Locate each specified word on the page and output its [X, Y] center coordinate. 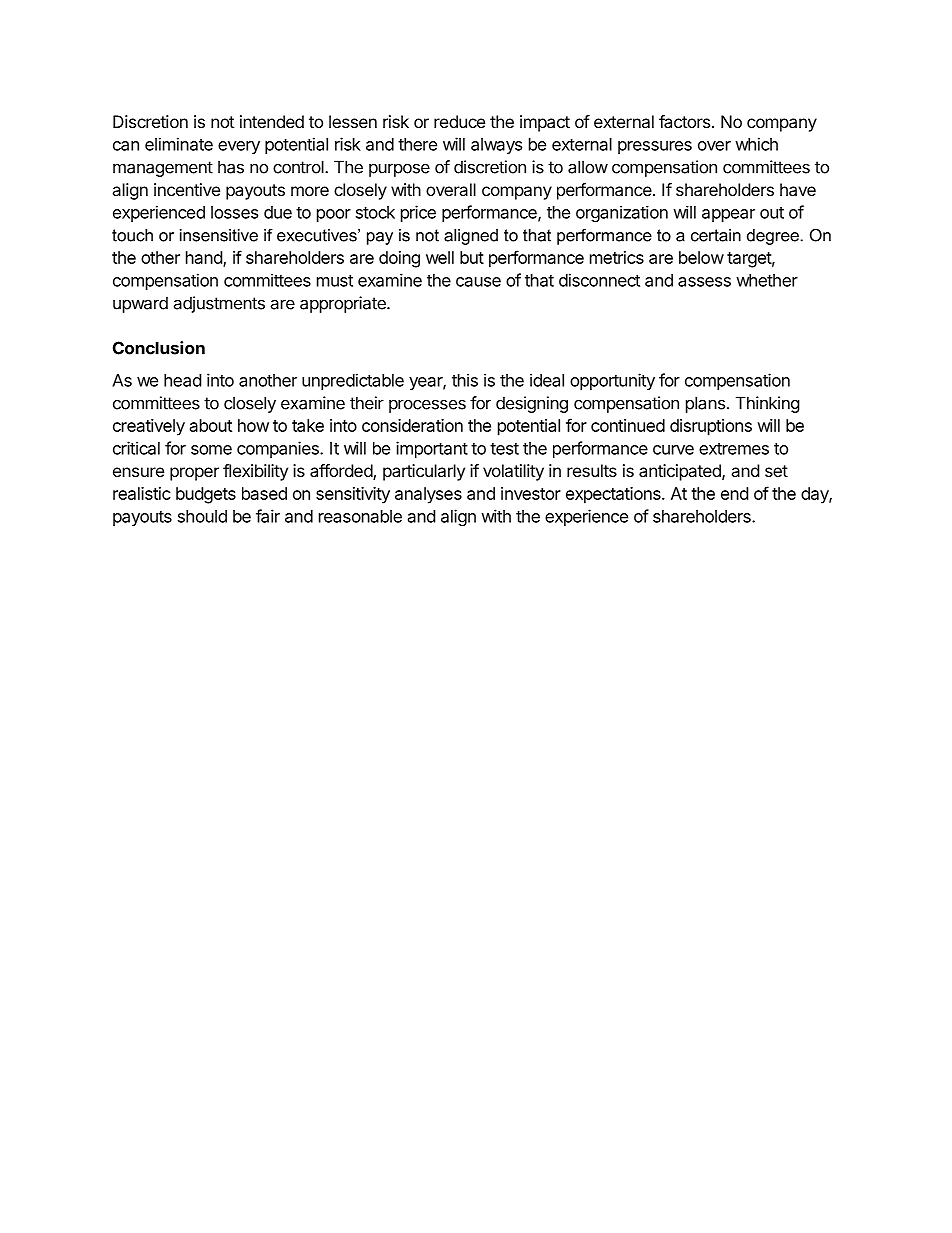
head [182, 380]
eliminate [179, 144]
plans [705, 404]
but [472, 257]
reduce [459, 121]
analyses [428, 495]
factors [684, 121]
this [465, 380]
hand [205, 259]
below [701, 257]
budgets [206, 495]
